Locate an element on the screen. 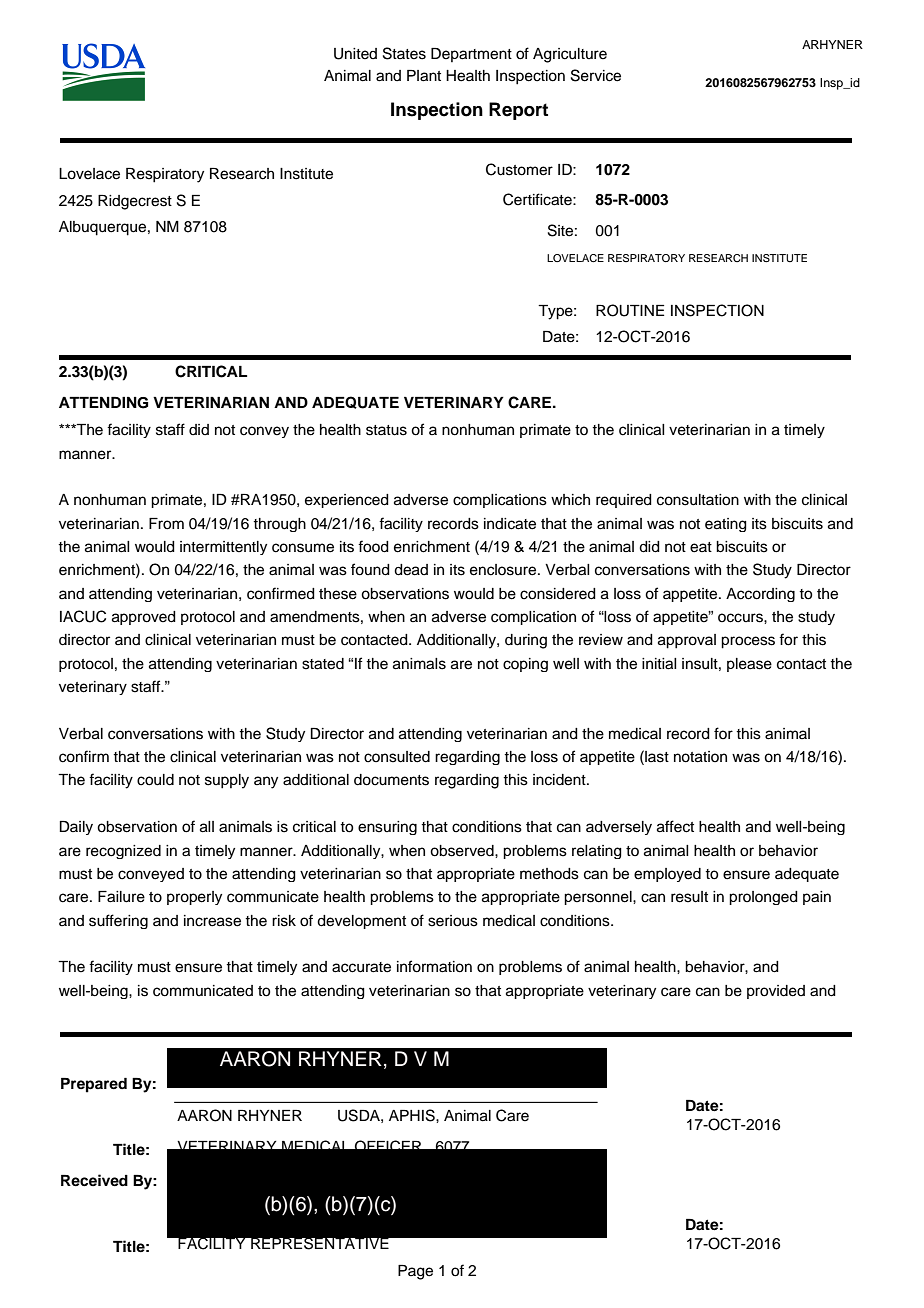 The width and height of the screenshot is (924, 1308). Service is located at coordinates (596, 75).
